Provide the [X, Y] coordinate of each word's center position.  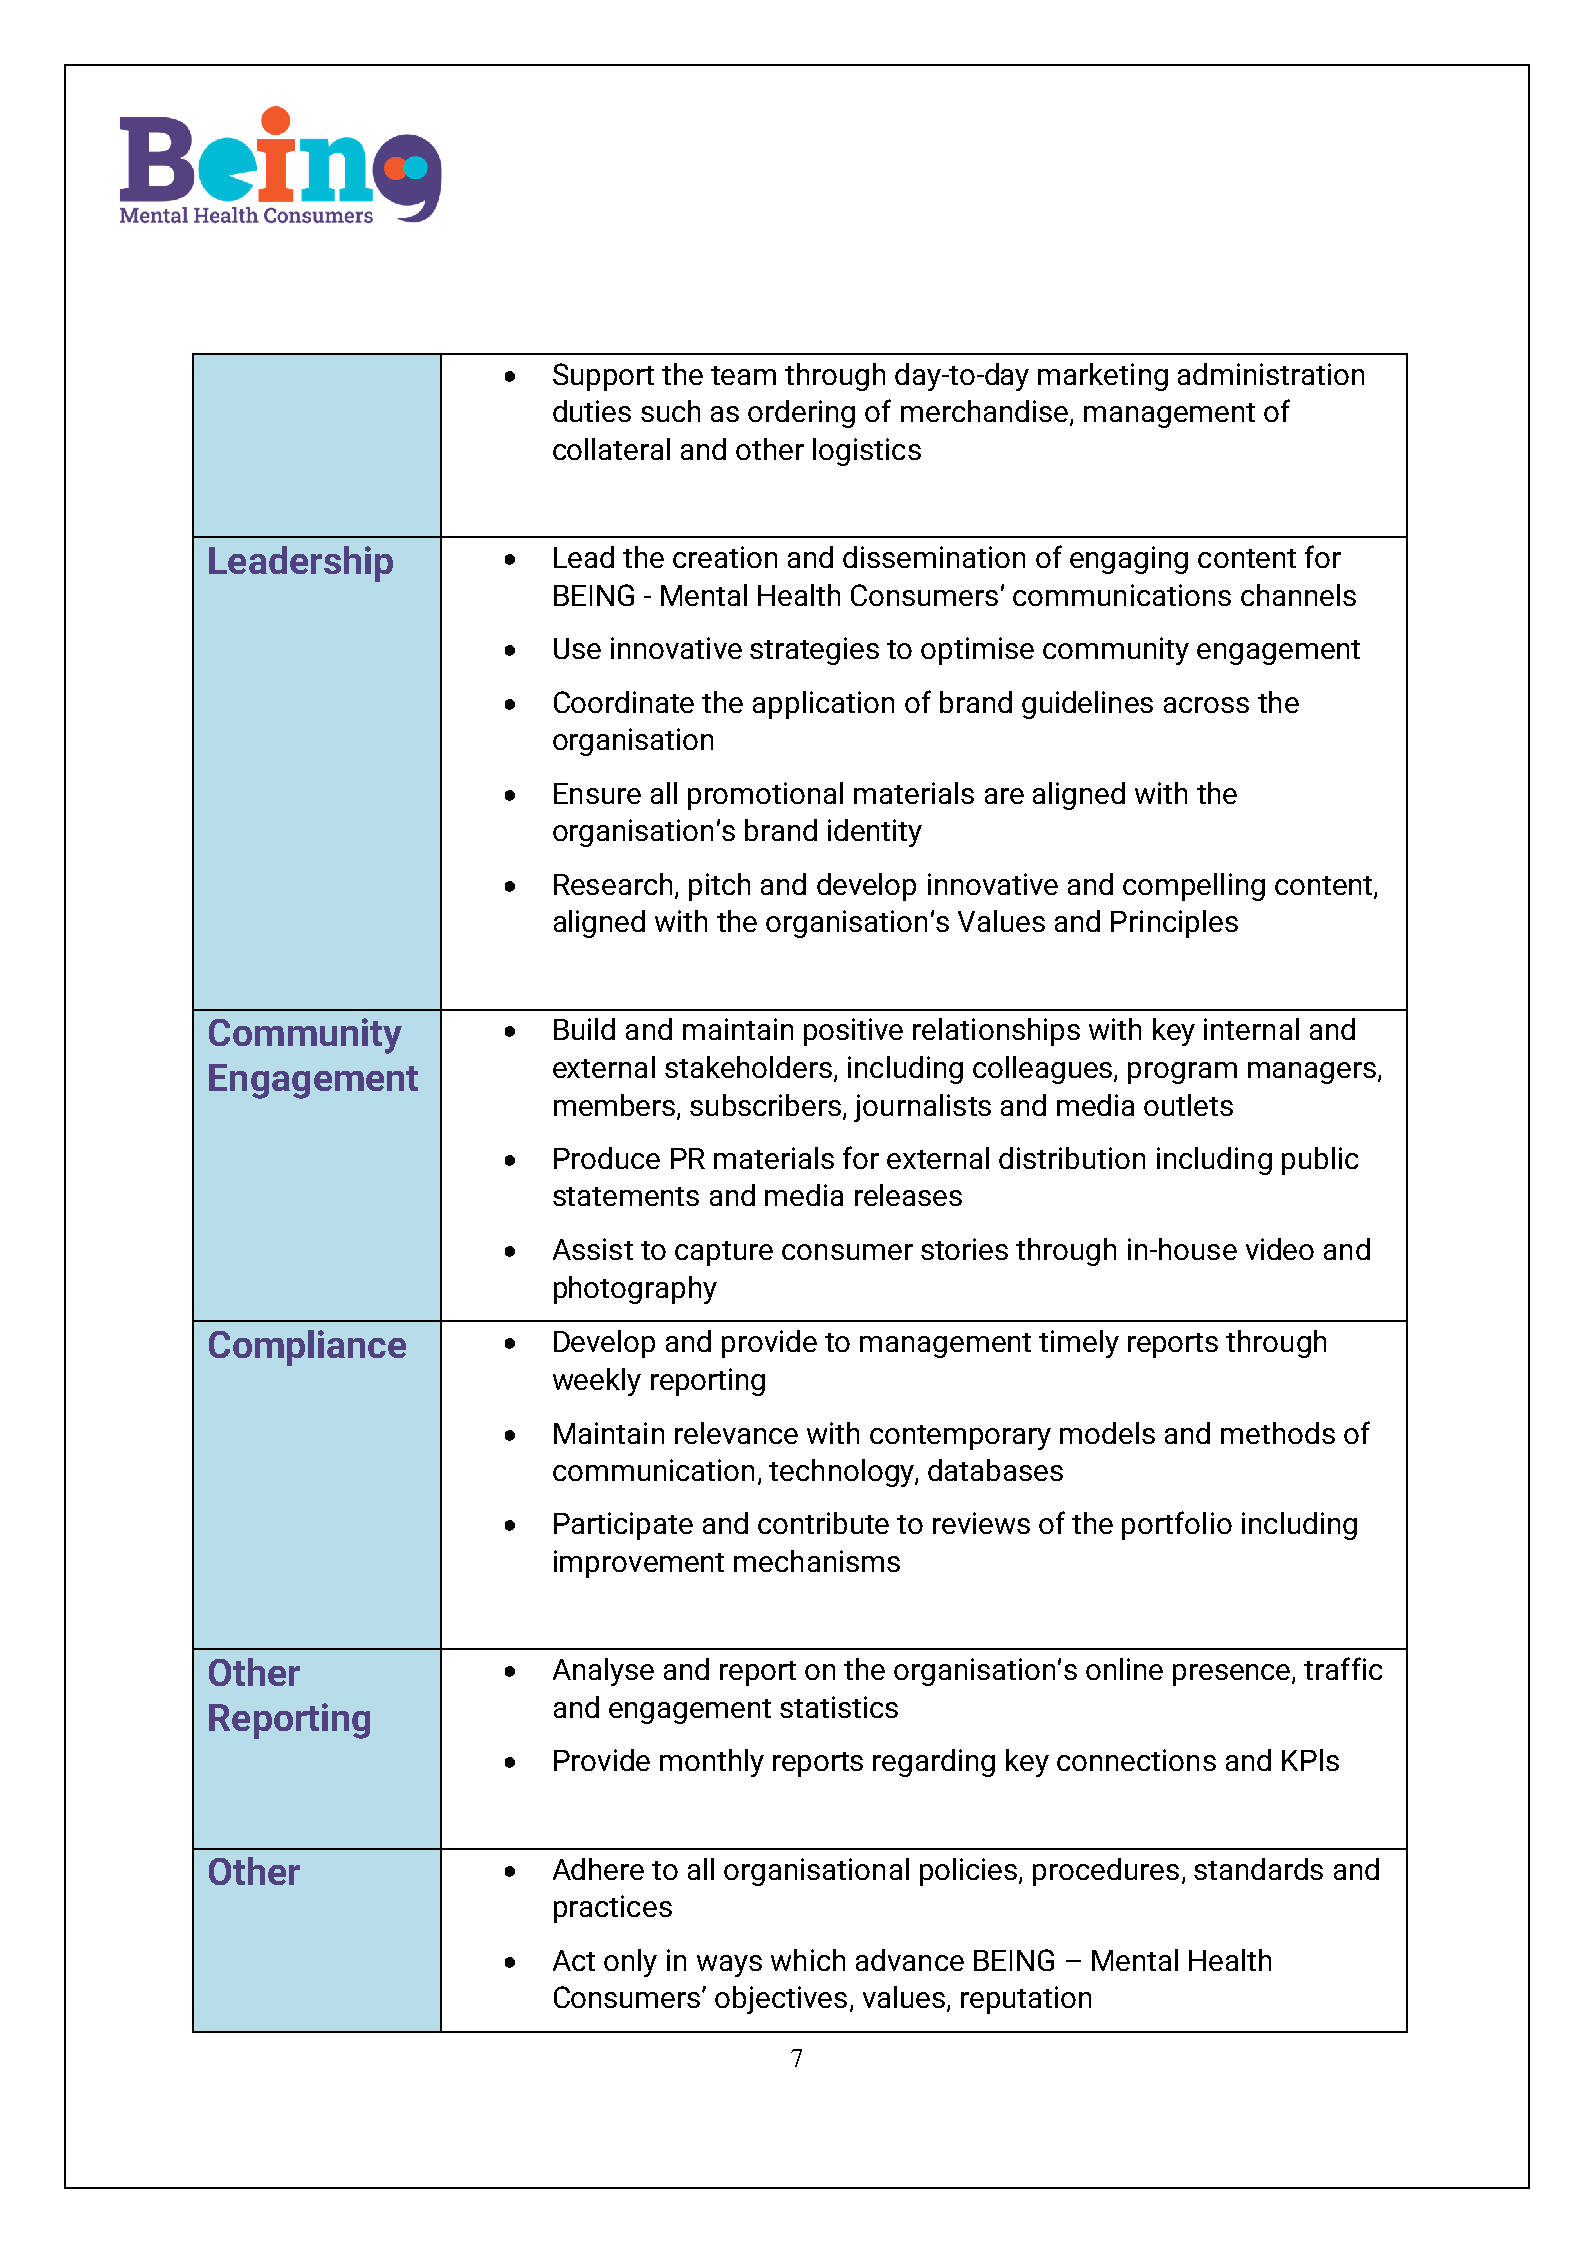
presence [1233, 1675]
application [823, 705]
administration [1271, 374]
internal [1251, 1029]
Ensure [597, 793]
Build [584, 1029]
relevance [736, 1433]
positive [853, 1032]
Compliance [307, 1348]
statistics [839, 1707]
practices [613, 1909]
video [1280, 1249]
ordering [801, 414]
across [1206, 705]
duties [592, 411]
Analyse [603, 1672]
